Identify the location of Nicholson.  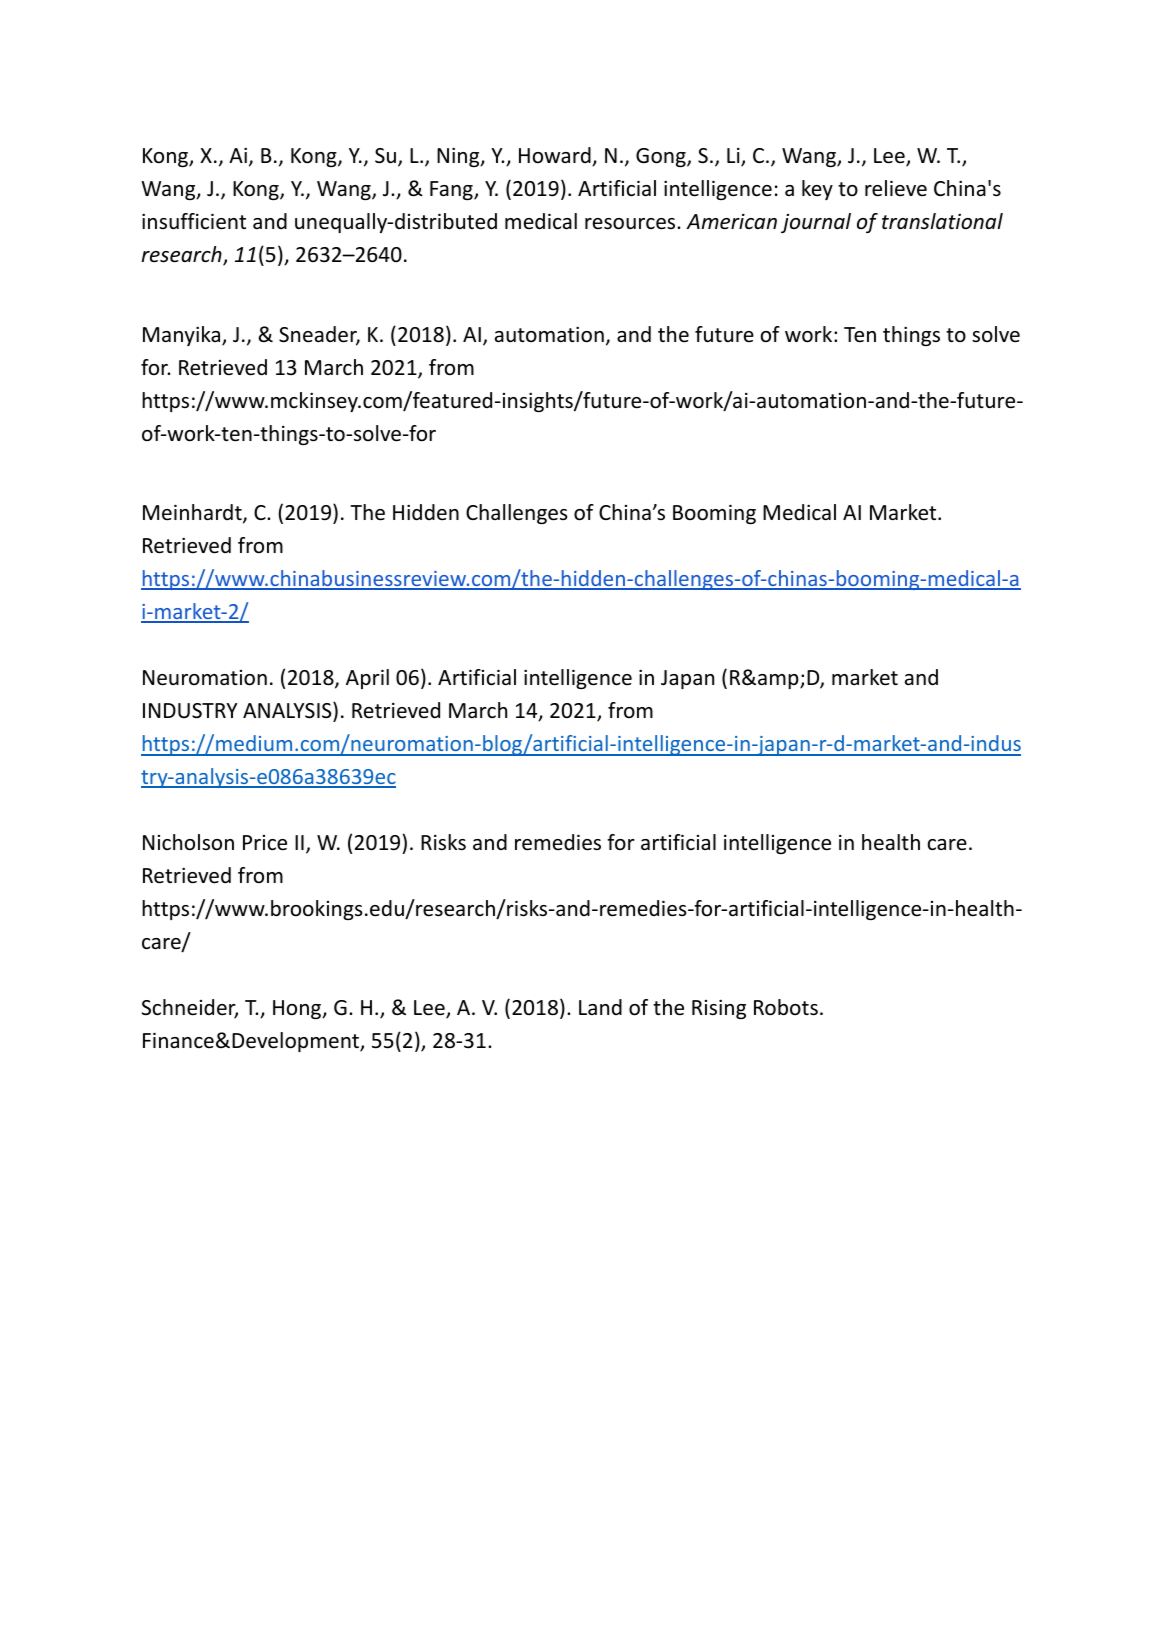
(188, 842).
